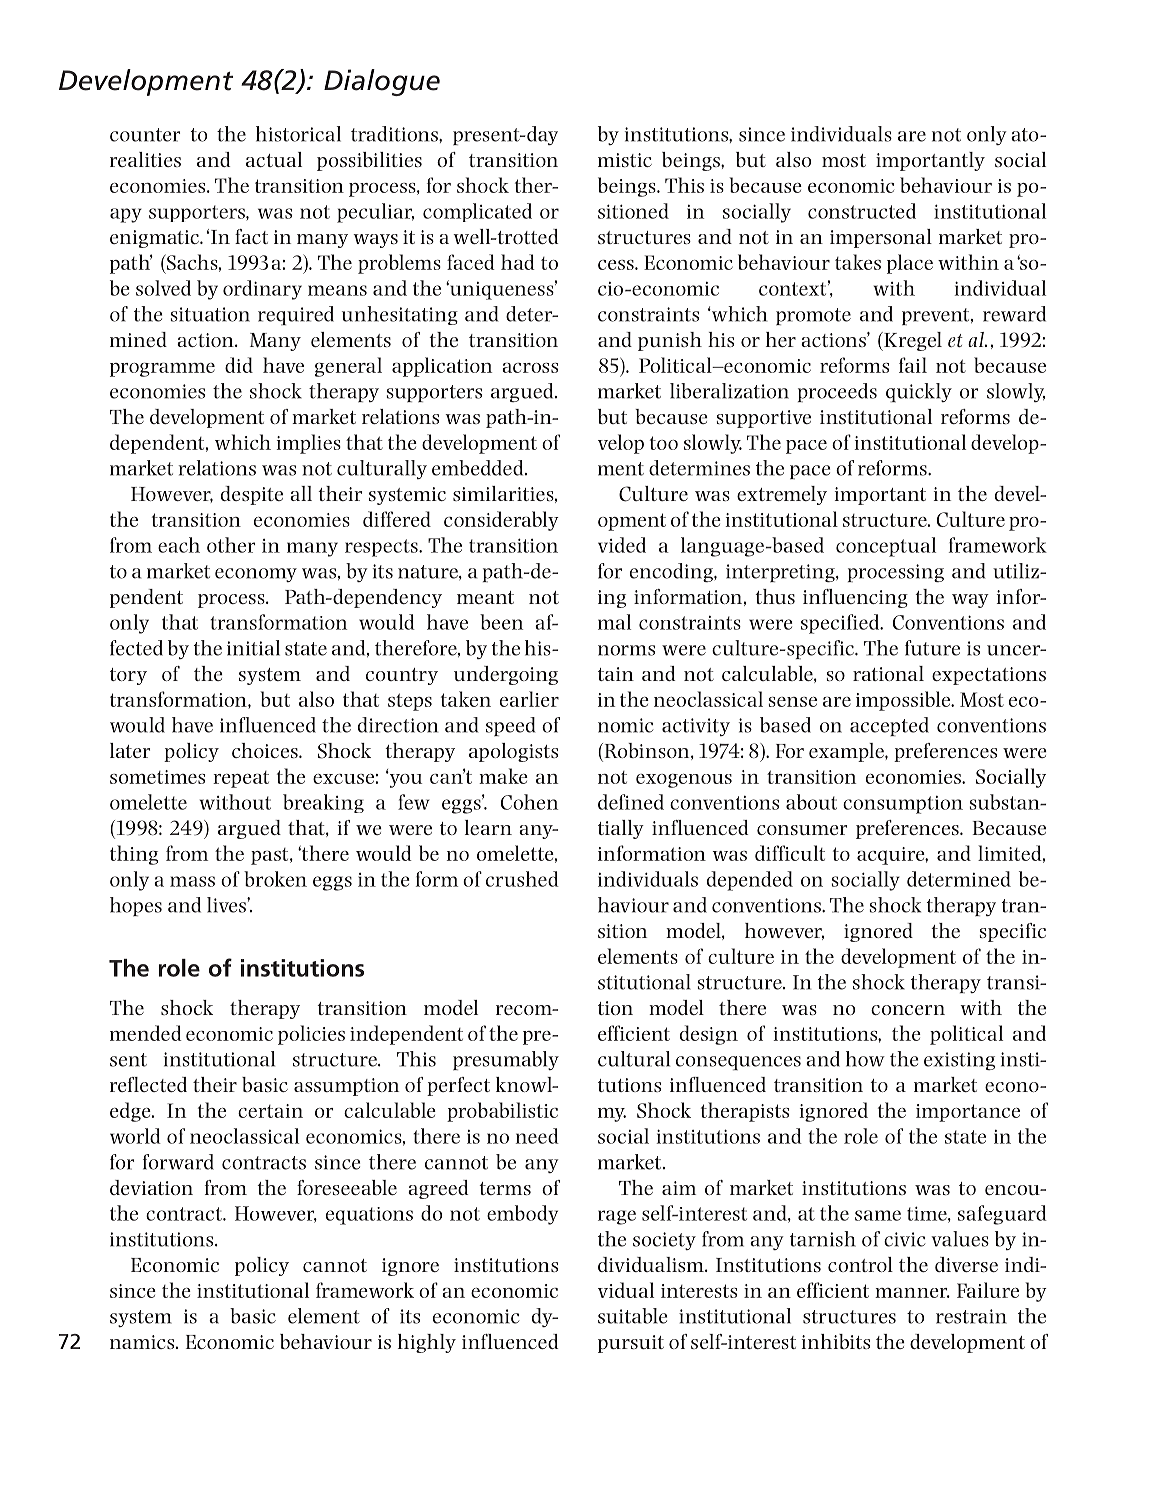  I want to click on earlier, so click(529, 699).
